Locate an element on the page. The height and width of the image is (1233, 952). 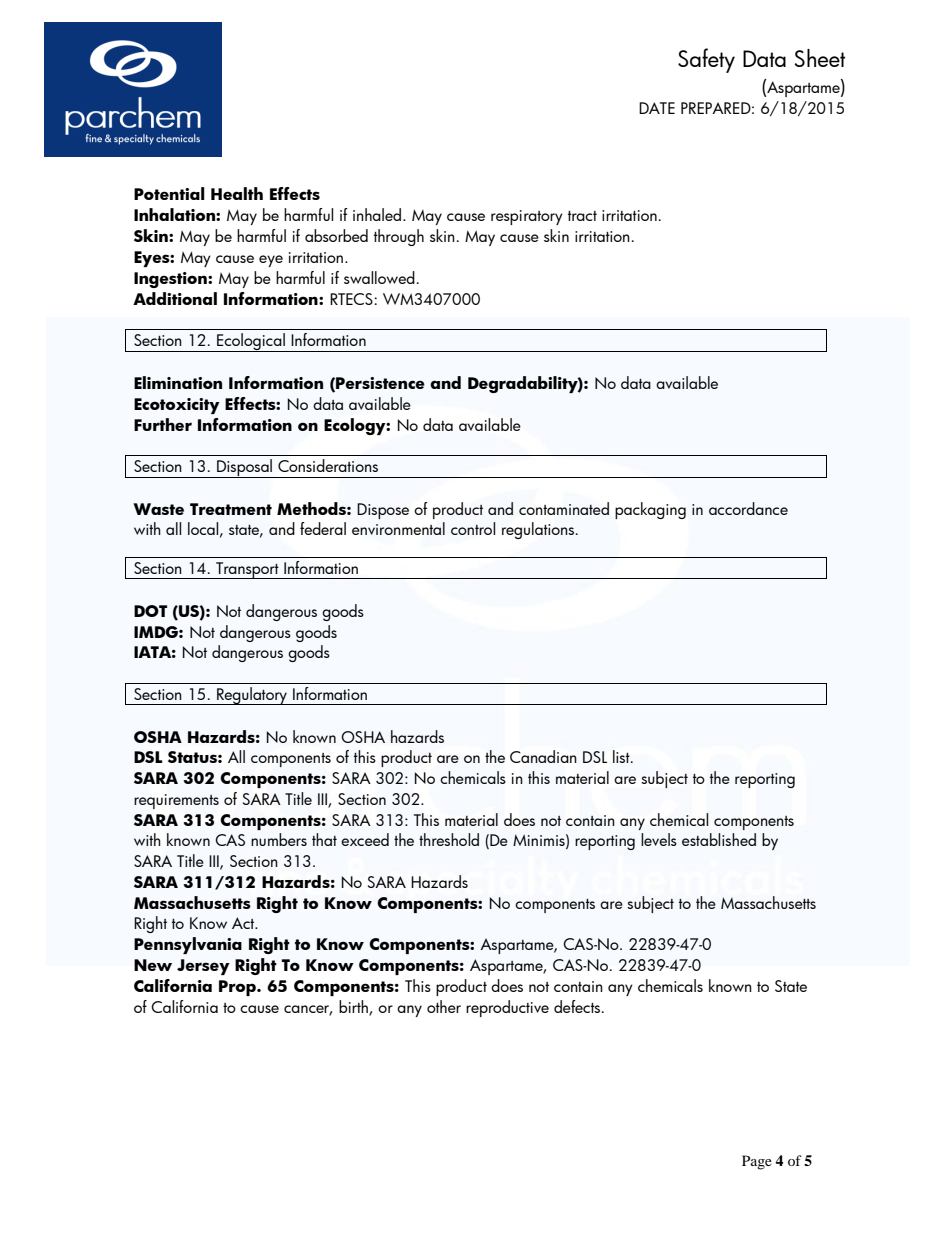
respiratory is located at coordinates (527, 217).
